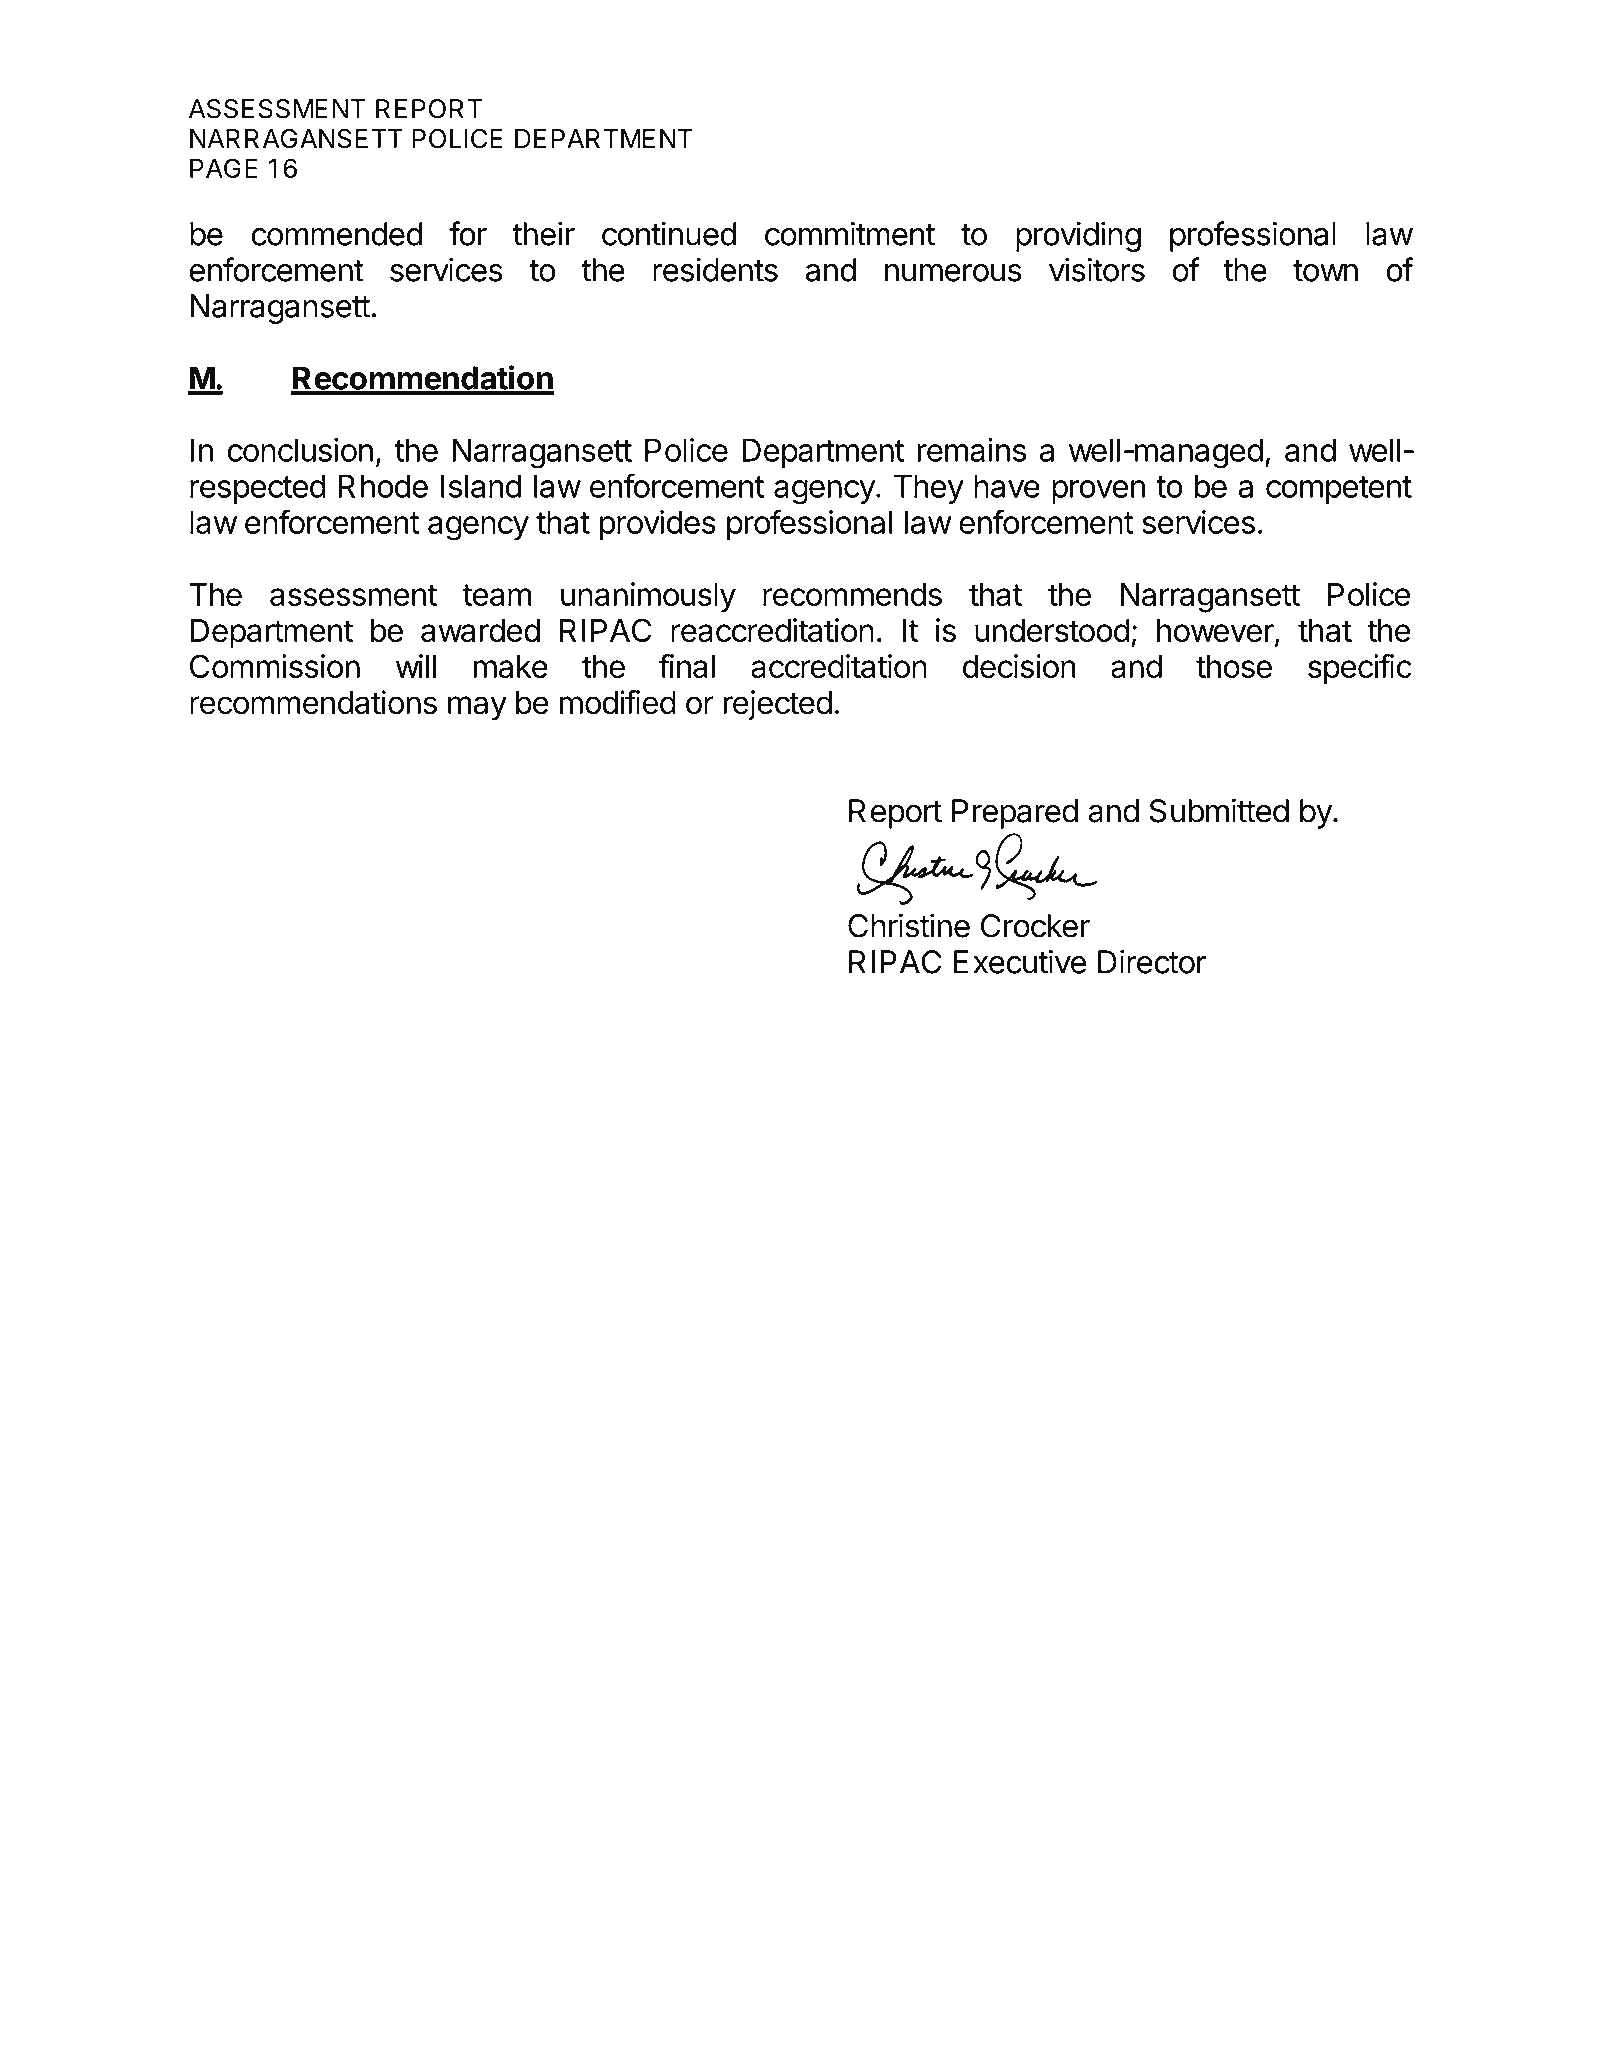 Image resolution: width=1599 pixels, height=2069 pixels. Describe the element at coordinates (971, 450) in the document. I see `remains` at that location.
